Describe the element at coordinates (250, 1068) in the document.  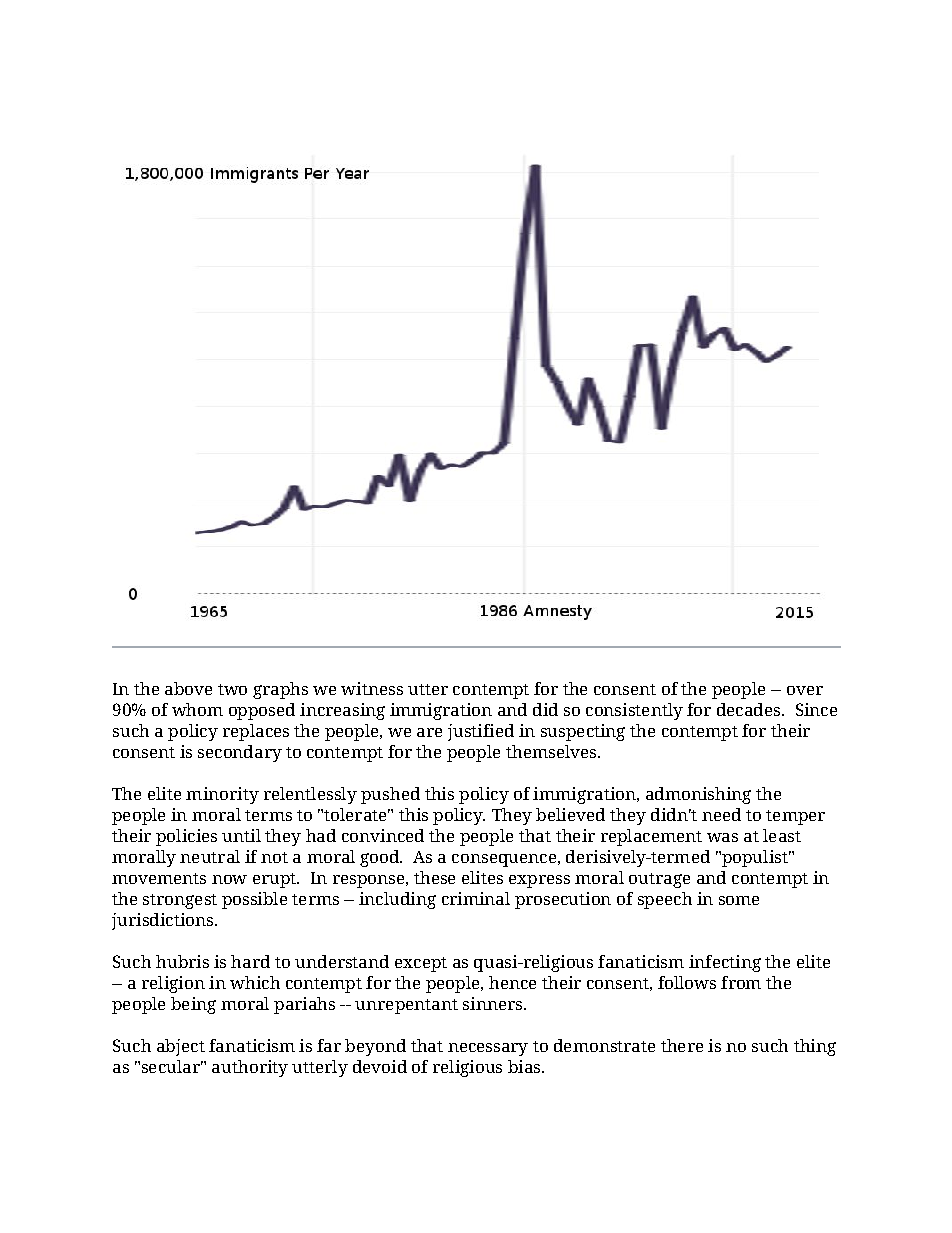
I see `authority` at that location.
